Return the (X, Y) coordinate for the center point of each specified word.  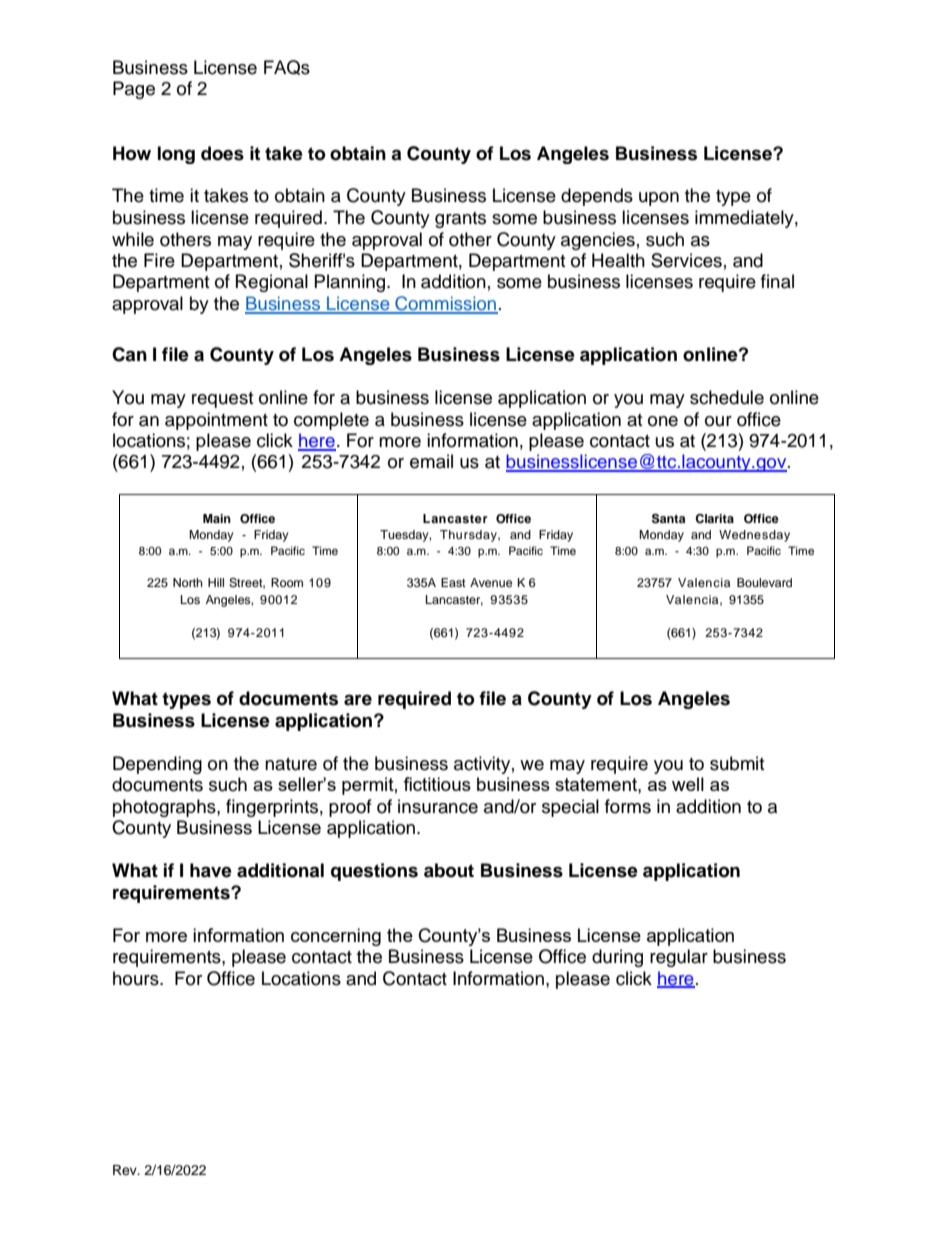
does (222, 153)
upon (659, 199)
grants (460, 220)
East (453, 582)
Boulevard (764, 582)
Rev (126, 1170)
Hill (216, 582)
